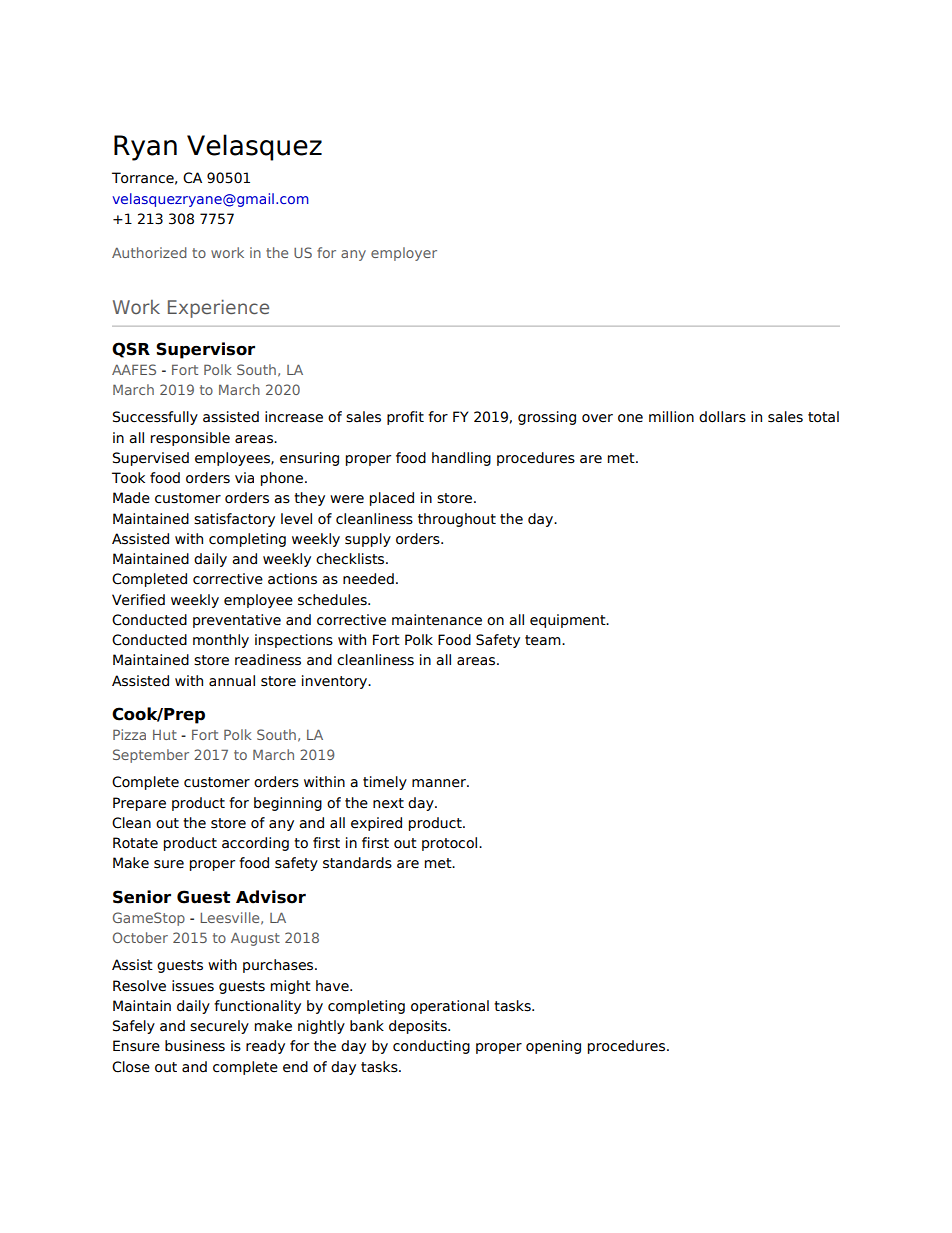 The image size is (952, 1233). I want to click on team, so click(544, 640).
